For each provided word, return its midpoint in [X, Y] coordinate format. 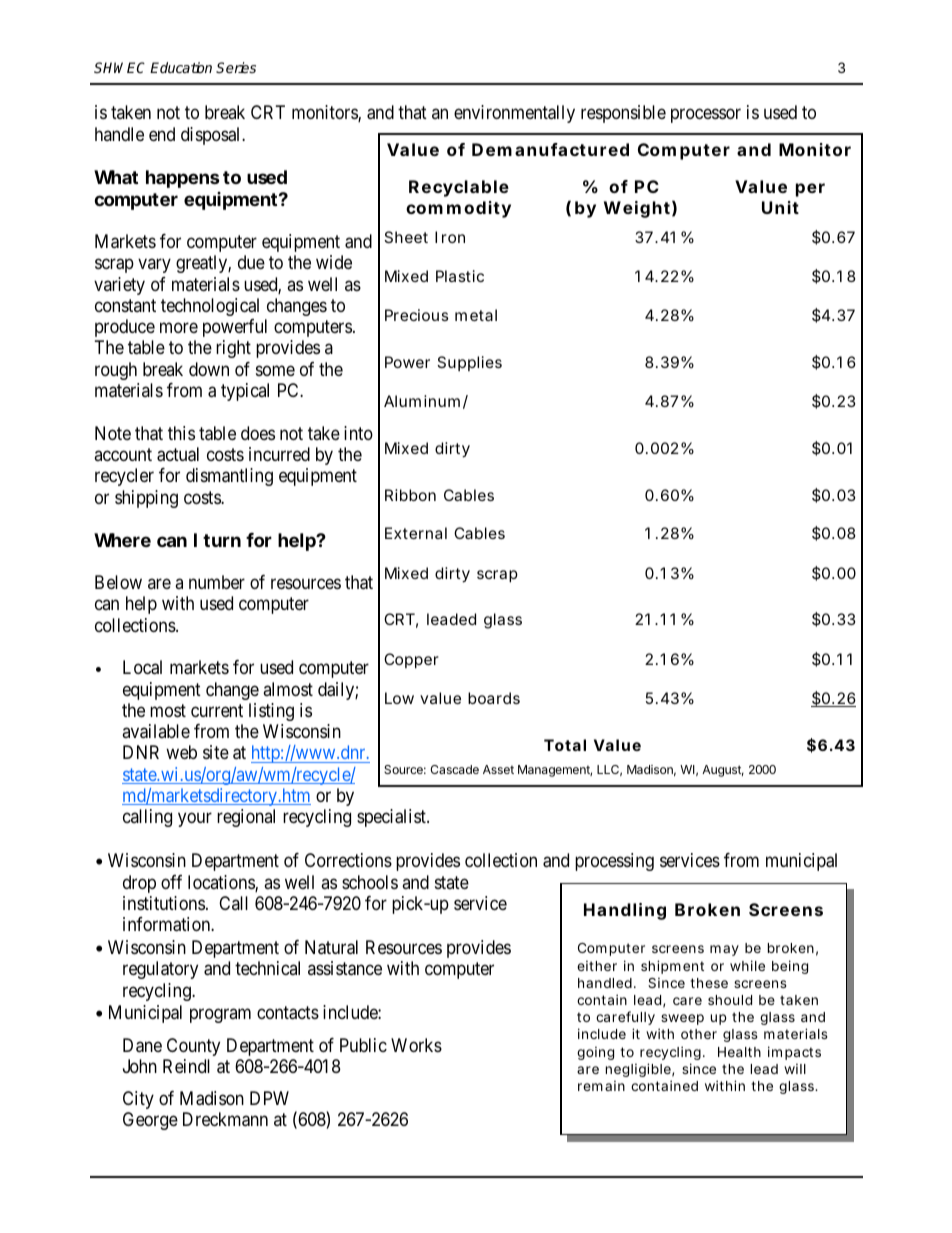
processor [706, 116]
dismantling [229, 477]
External [416, 533]
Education [181, 67]
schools [370, 882]
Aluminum [426, 402]
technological [210, 307]
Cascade [454, 769]
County [193, 1047]
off [171, 882]
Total [565, 745]
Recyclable [459, 188]
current [217, 710]
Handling [625, 911]
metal [476, 315]
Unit [780, 207]
